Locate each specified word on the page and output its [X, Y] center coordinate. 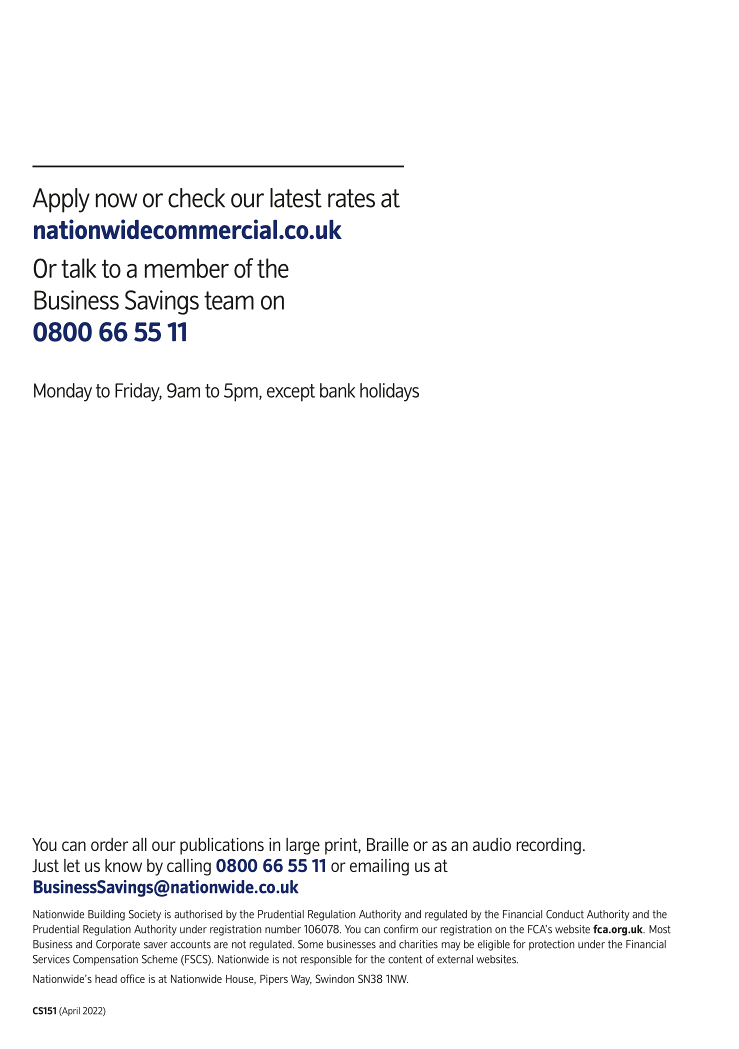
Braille [388, 844]
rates [351, 198]
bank [337, 390]
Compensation [105, 960]
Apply [61, 200]
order [109, 844]
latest [296, 198]
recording [548, 846]
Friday [138, 392]
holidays [389, 392]
